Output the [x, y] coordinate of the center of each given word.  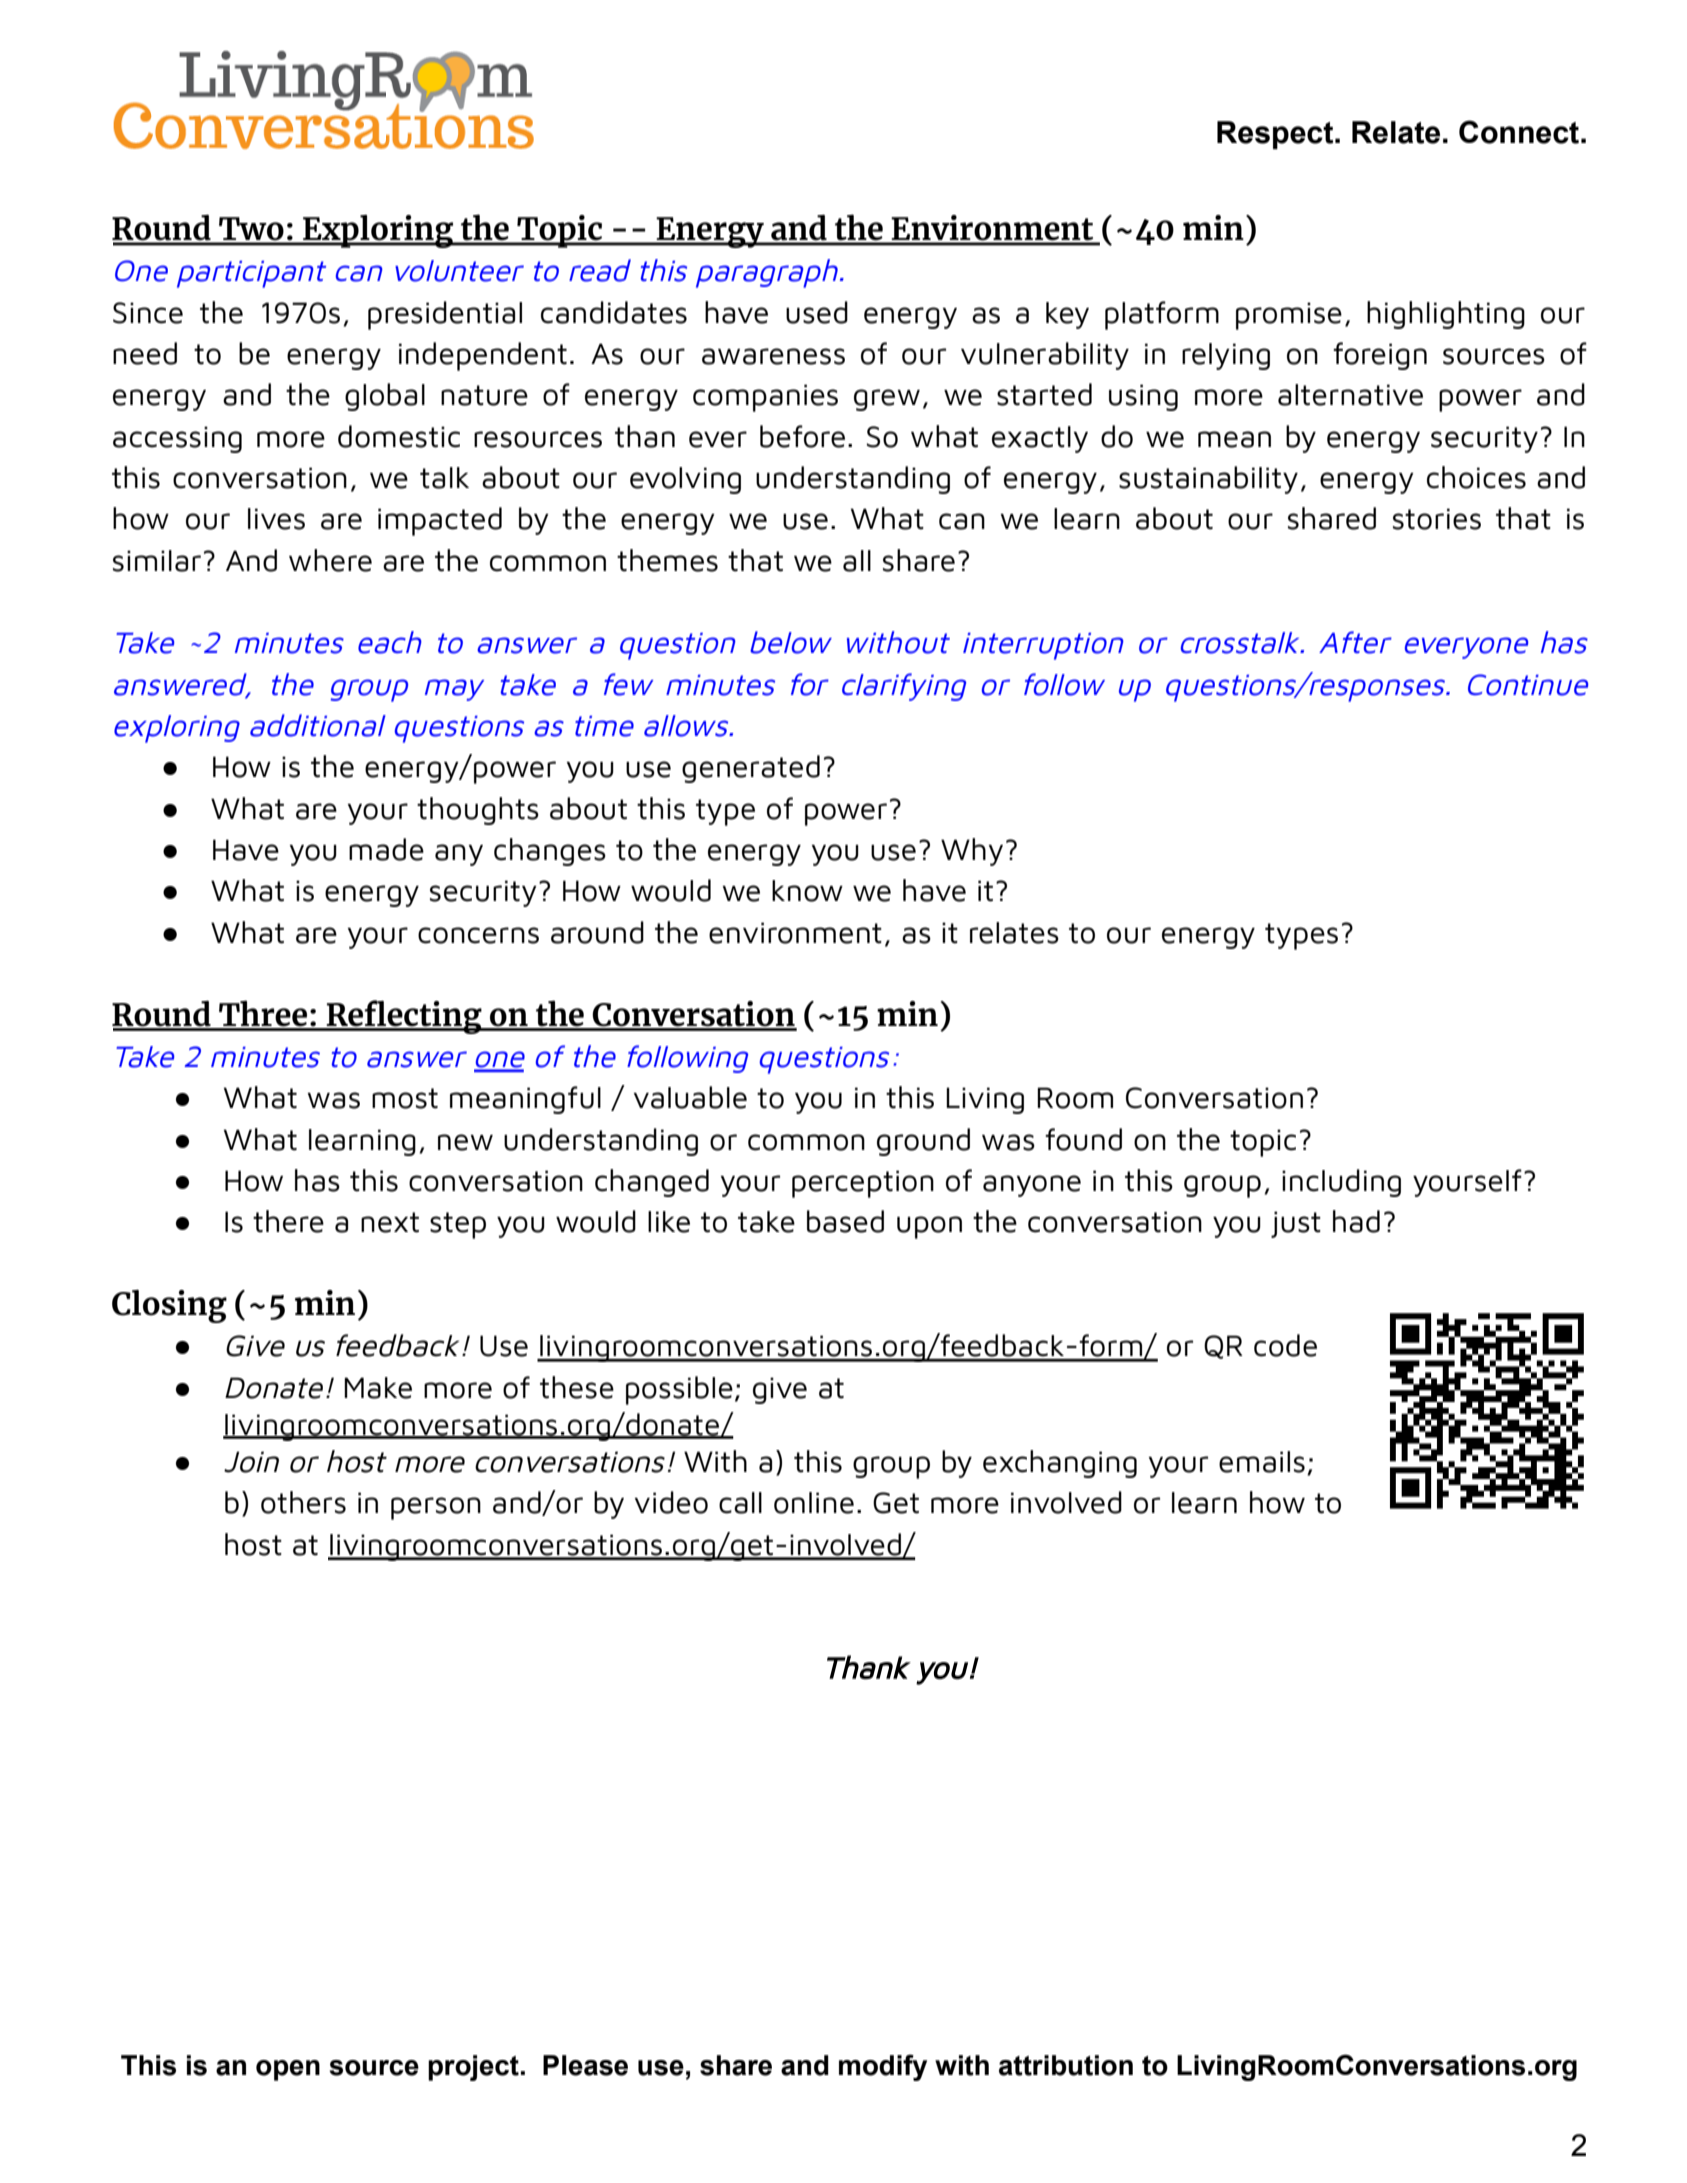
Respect [1276, 135]
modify [883, 2067]
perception [863, 1184]
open [288, 2070]
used [817, 312]
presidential [445, 315]
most [405, 1098]
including [1341, 1183]
